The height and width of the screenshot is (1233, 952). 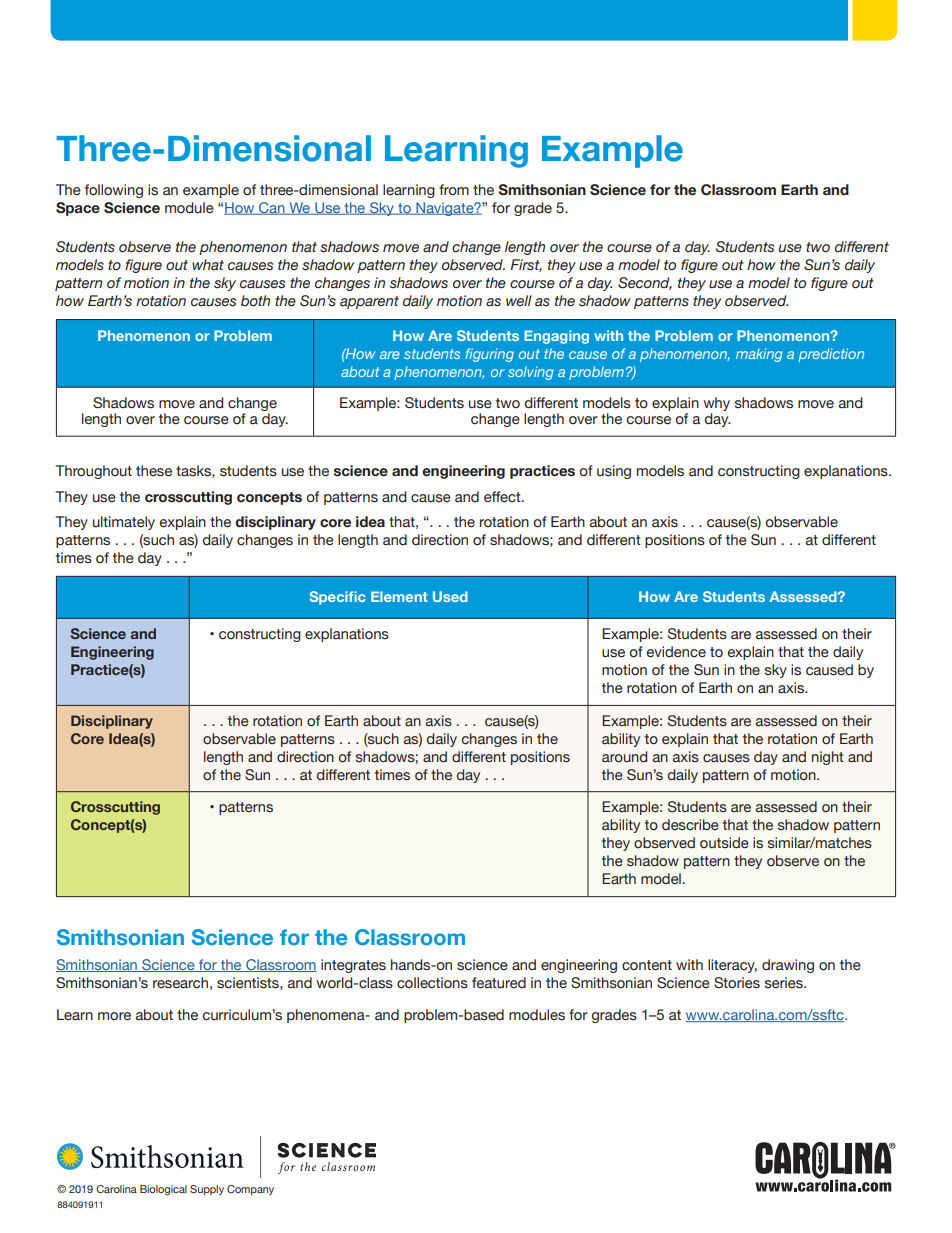 What do you see at coordinates (163, 1190) in the screenshot?
I see `Biological` at bounding box center [163, 1190].
